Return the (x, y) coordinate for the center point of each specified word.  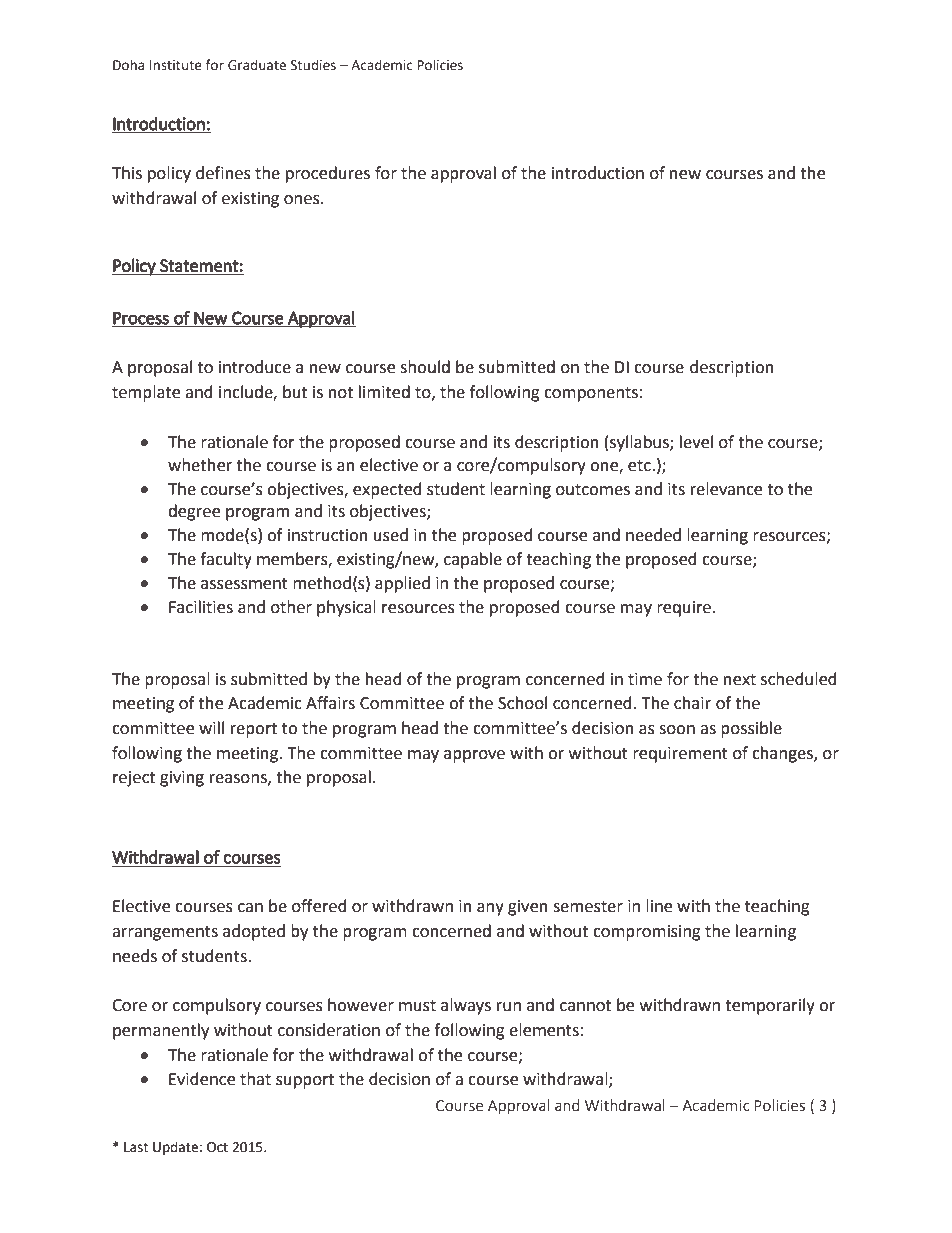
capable (473, 560)
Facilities (201, 607)
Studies (313, 65)
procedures (328, 174)
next (740, 680)
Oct (217, 1147)
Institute (176, 65)
